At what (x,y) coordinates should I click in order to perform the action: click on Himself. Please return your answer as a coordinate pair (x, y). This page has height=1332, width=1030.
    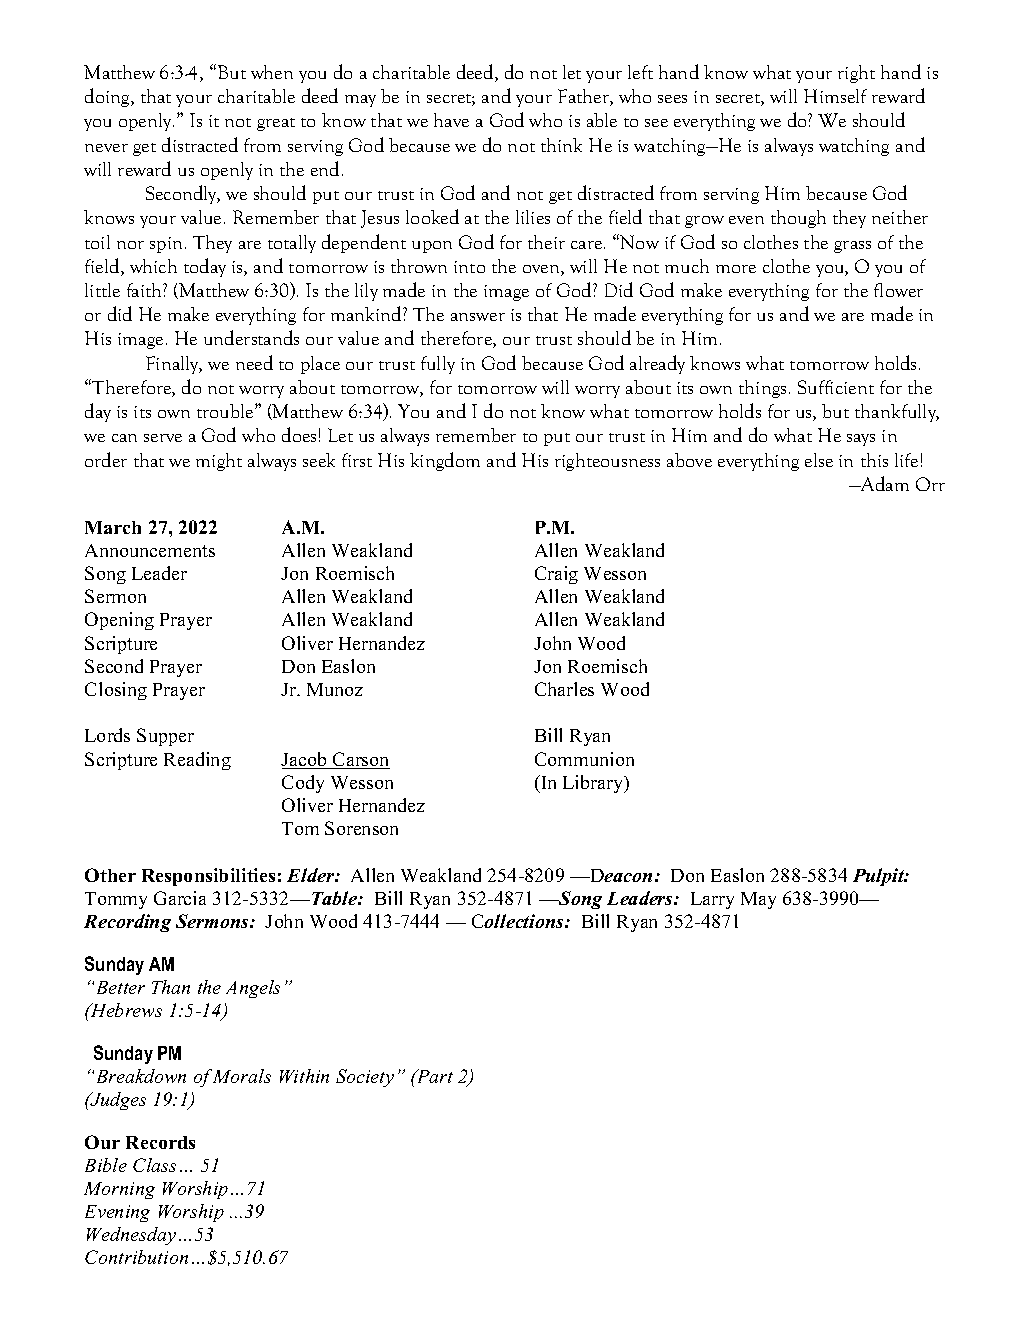
    Looking at the image, I should click on (835, 96).
